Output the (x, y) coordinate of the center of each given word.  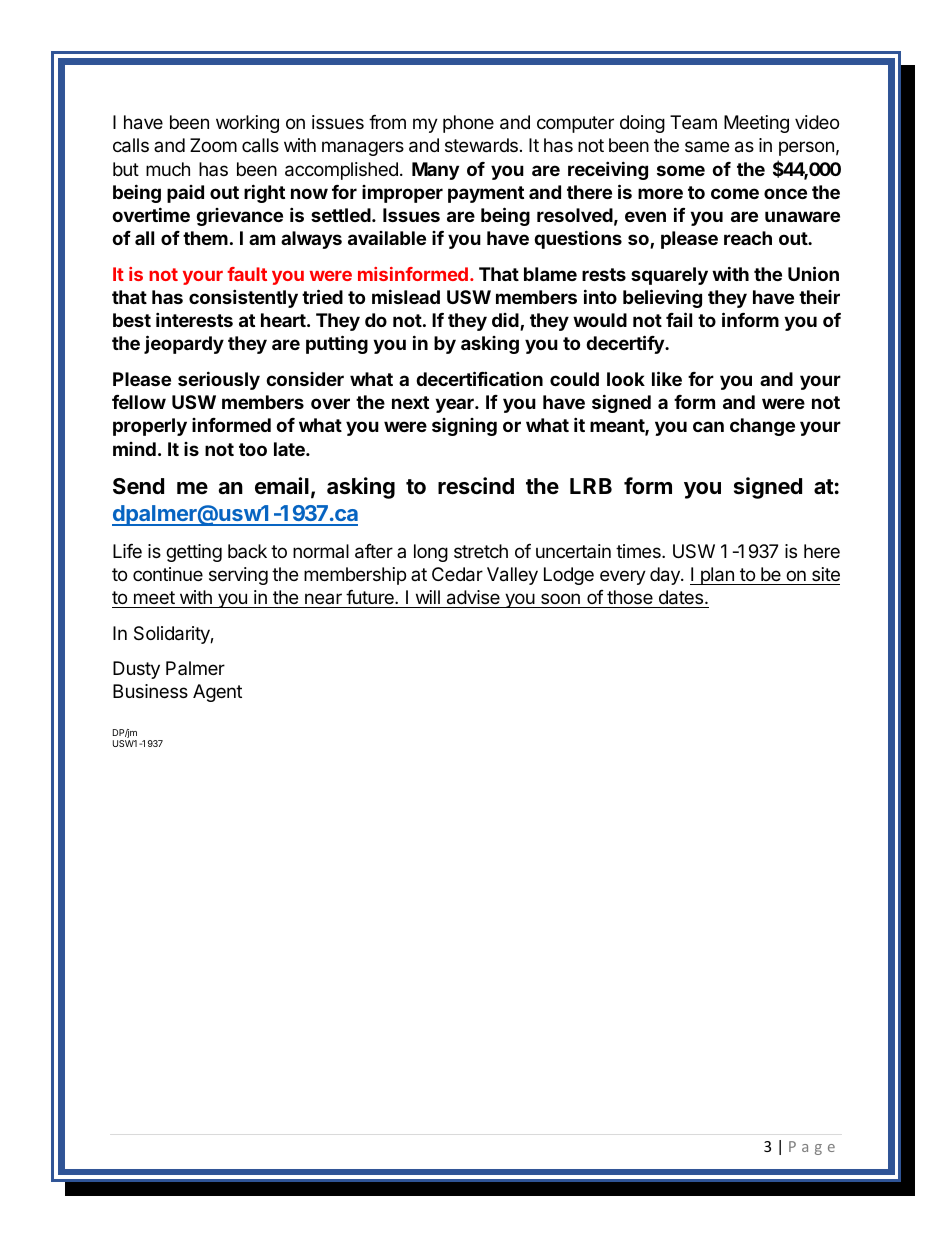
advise (473, 597)
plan (717, 576)
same (707, 147)
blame (550, 274)
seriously (219, 380)
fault (247, 274)
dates (682, 597)
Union (813, 273)
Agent (217, 693)
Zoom (213, 145)
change (762, 427)
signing (464, 427)
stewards (481, 145)
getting (194, 553)
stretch (481, 551)
